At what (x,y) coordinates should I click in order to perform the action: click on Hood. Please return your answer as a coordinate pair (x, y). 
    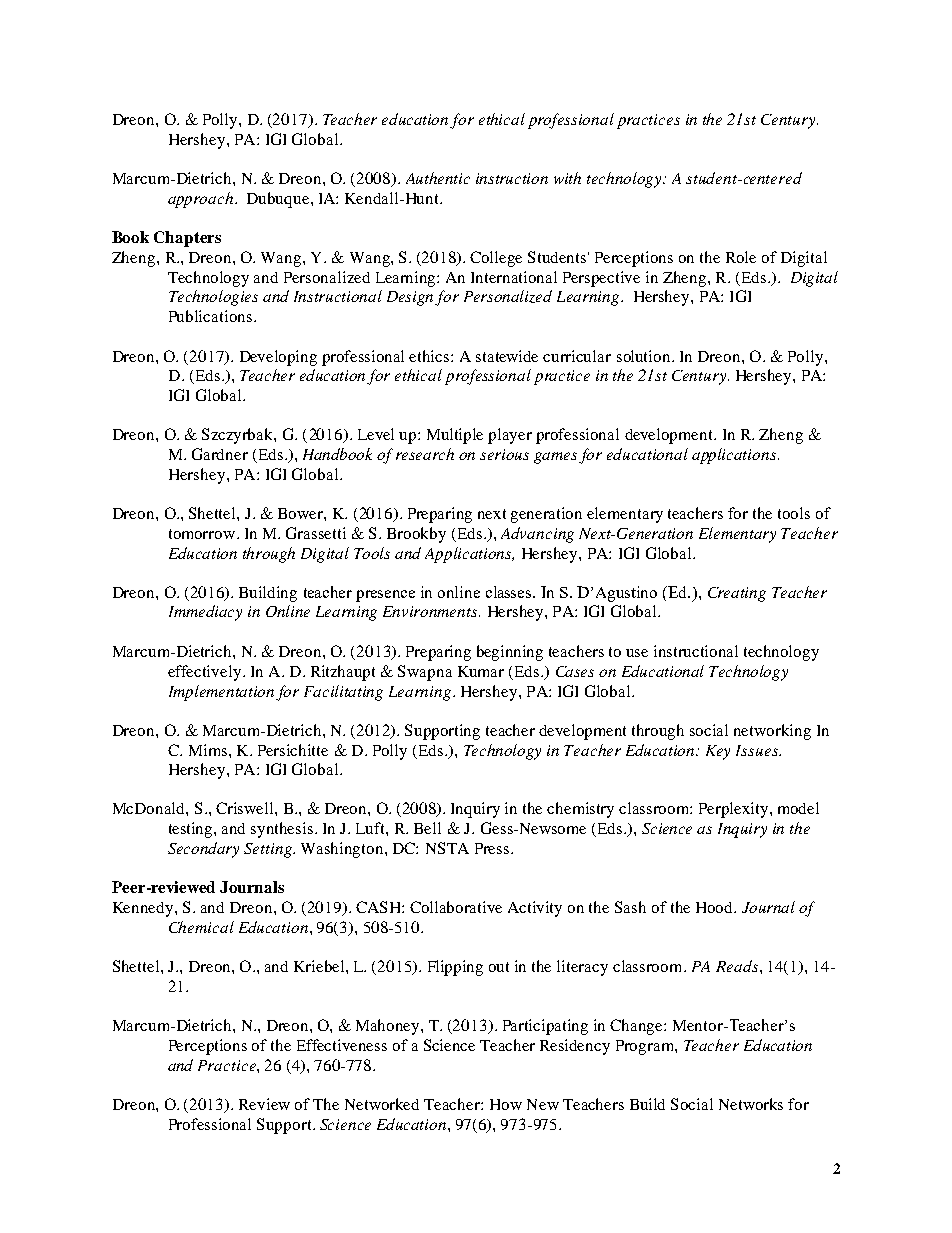
    Looking at the image, I should click on (715, 907).
